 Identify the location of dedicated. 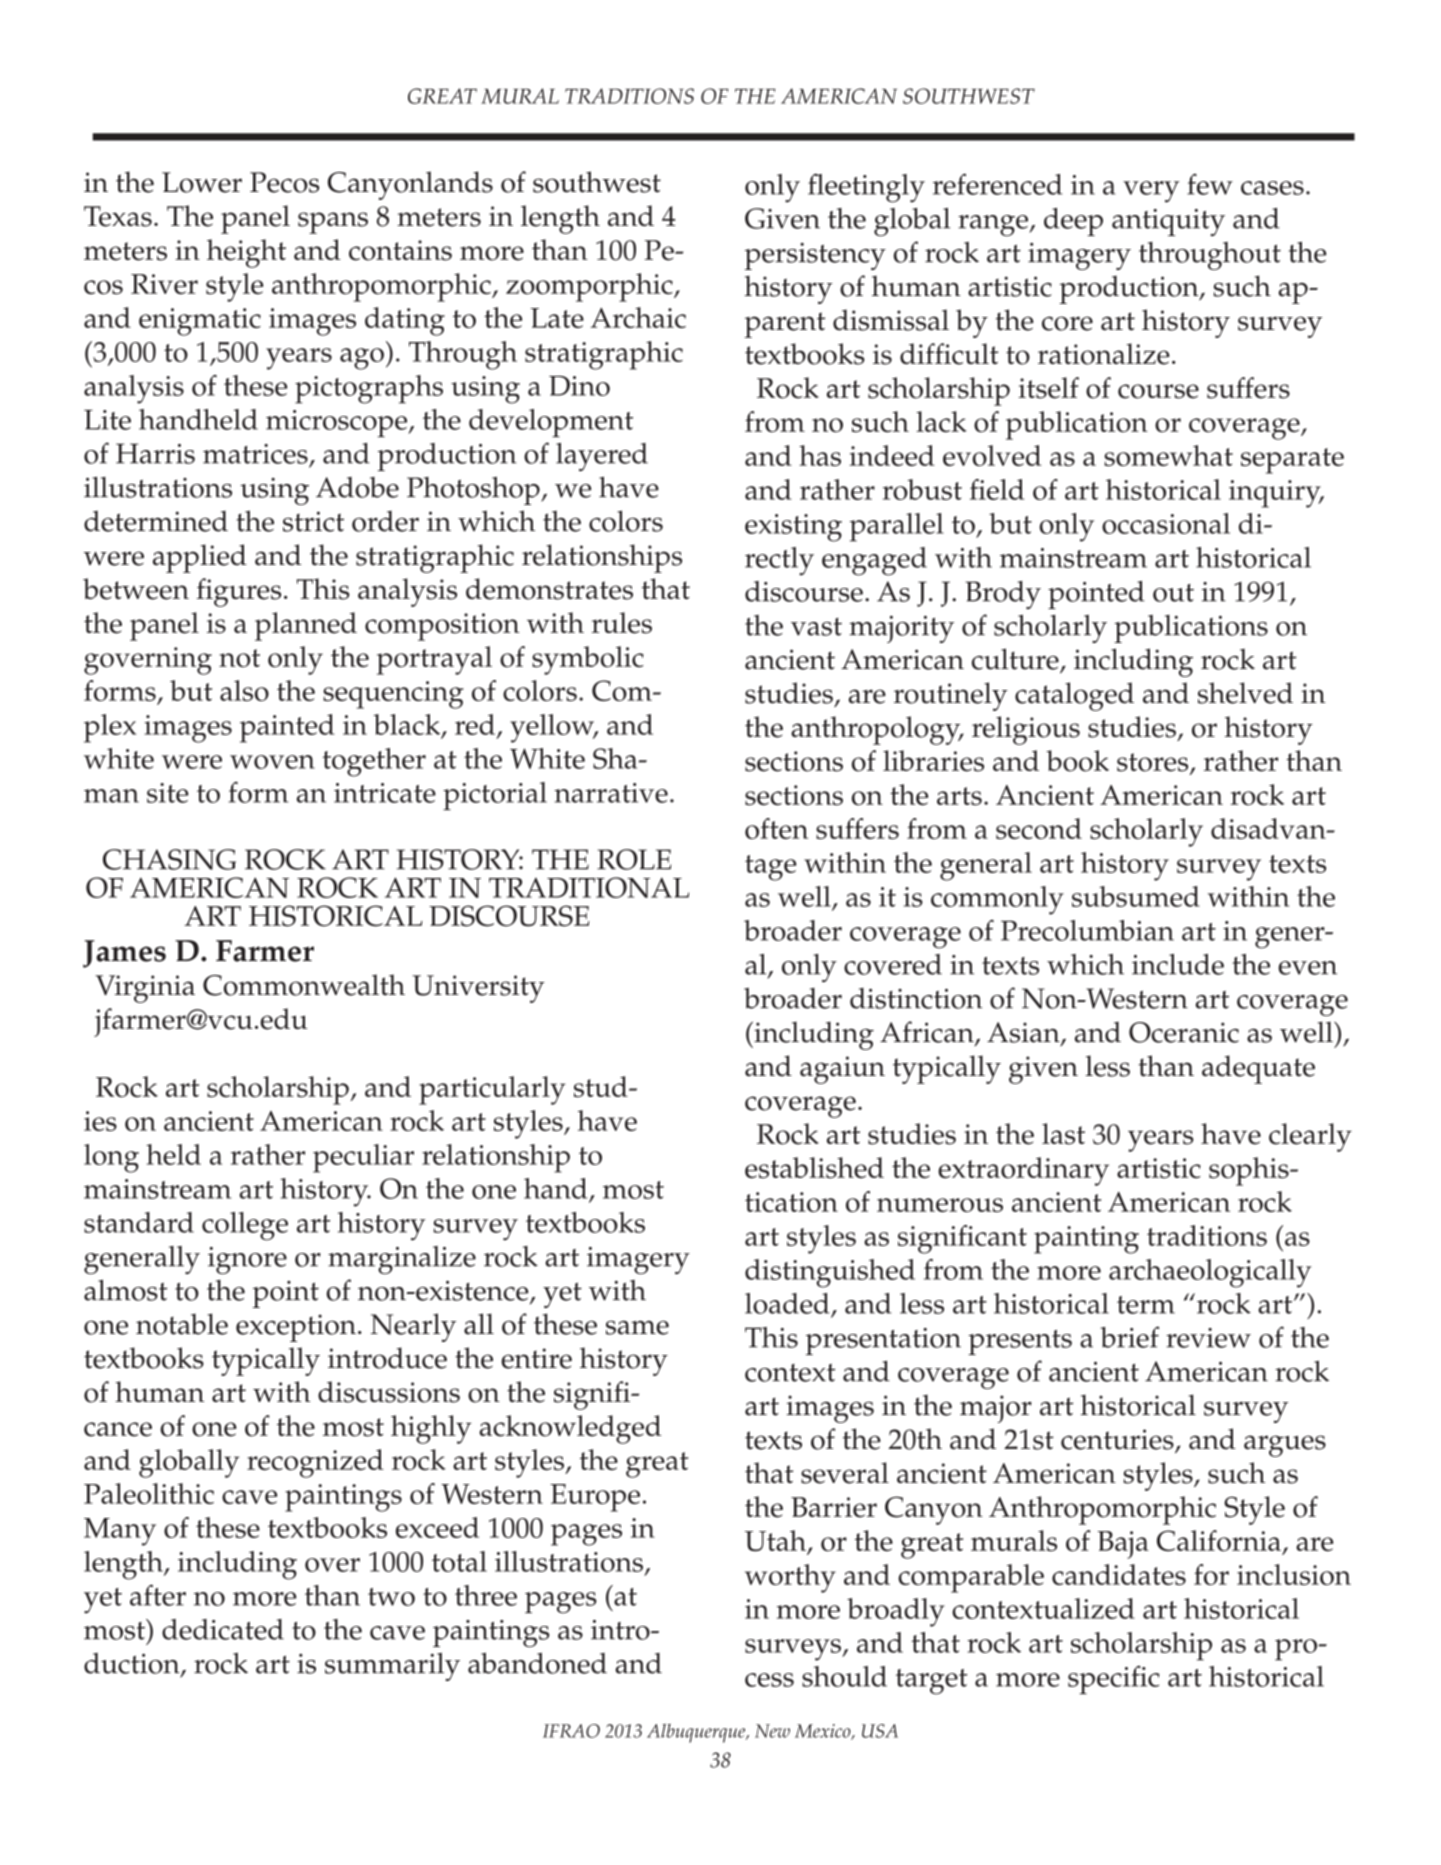
(223, 1629).
